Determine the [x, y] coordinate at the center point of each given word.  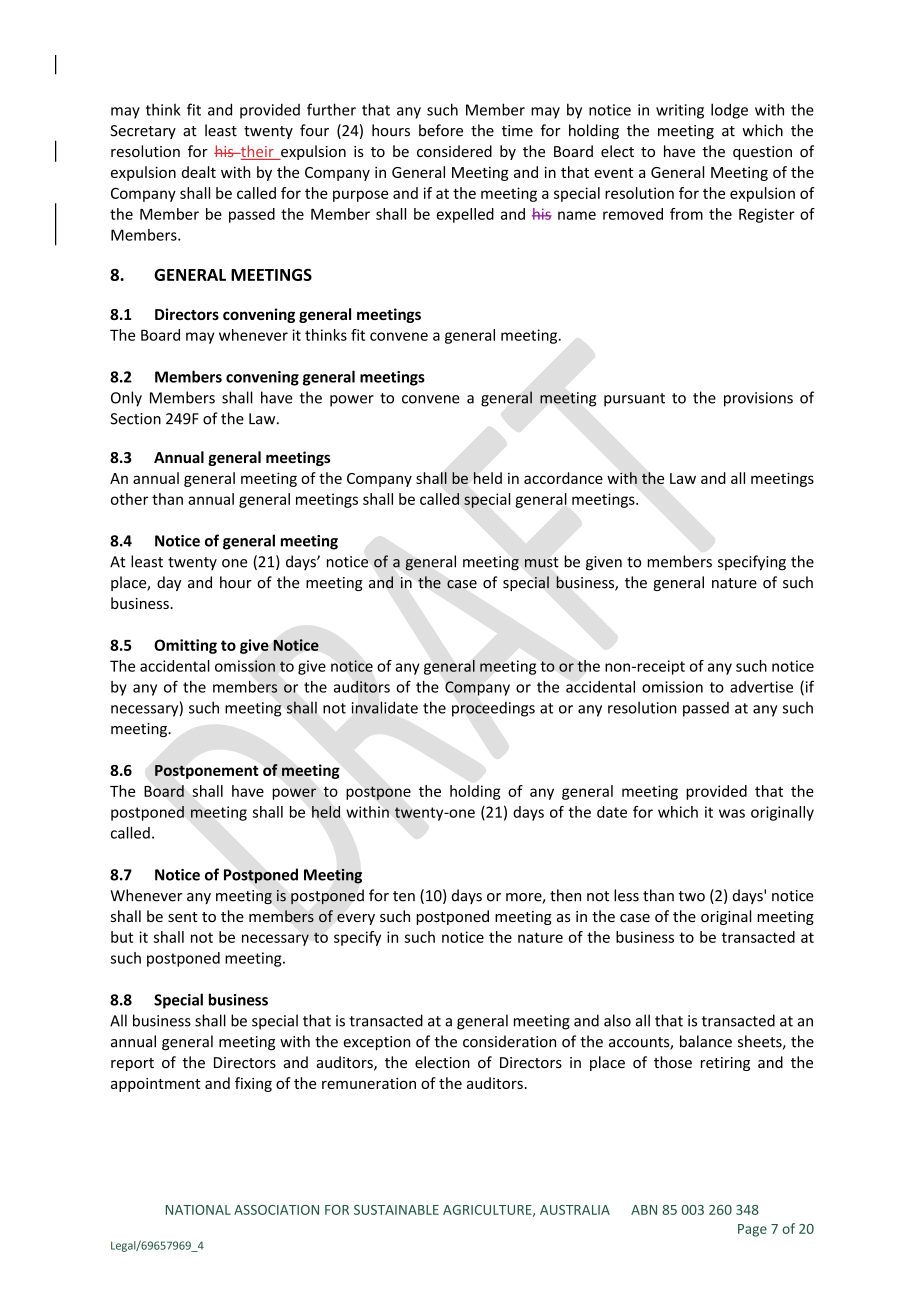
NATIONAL [198, 1210]
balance [706, 1041]
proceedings [493, 709]
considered [454, 151]
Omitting [185, 646]
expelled [465, 215]
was [732, 813]
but [122, 937]
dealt [199, 172]
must [541, 562]
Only [126, 399]
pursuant [634, 400]
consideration [509, 1041]
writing [680, 111]
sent [183, 917]
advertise [761, 687]
